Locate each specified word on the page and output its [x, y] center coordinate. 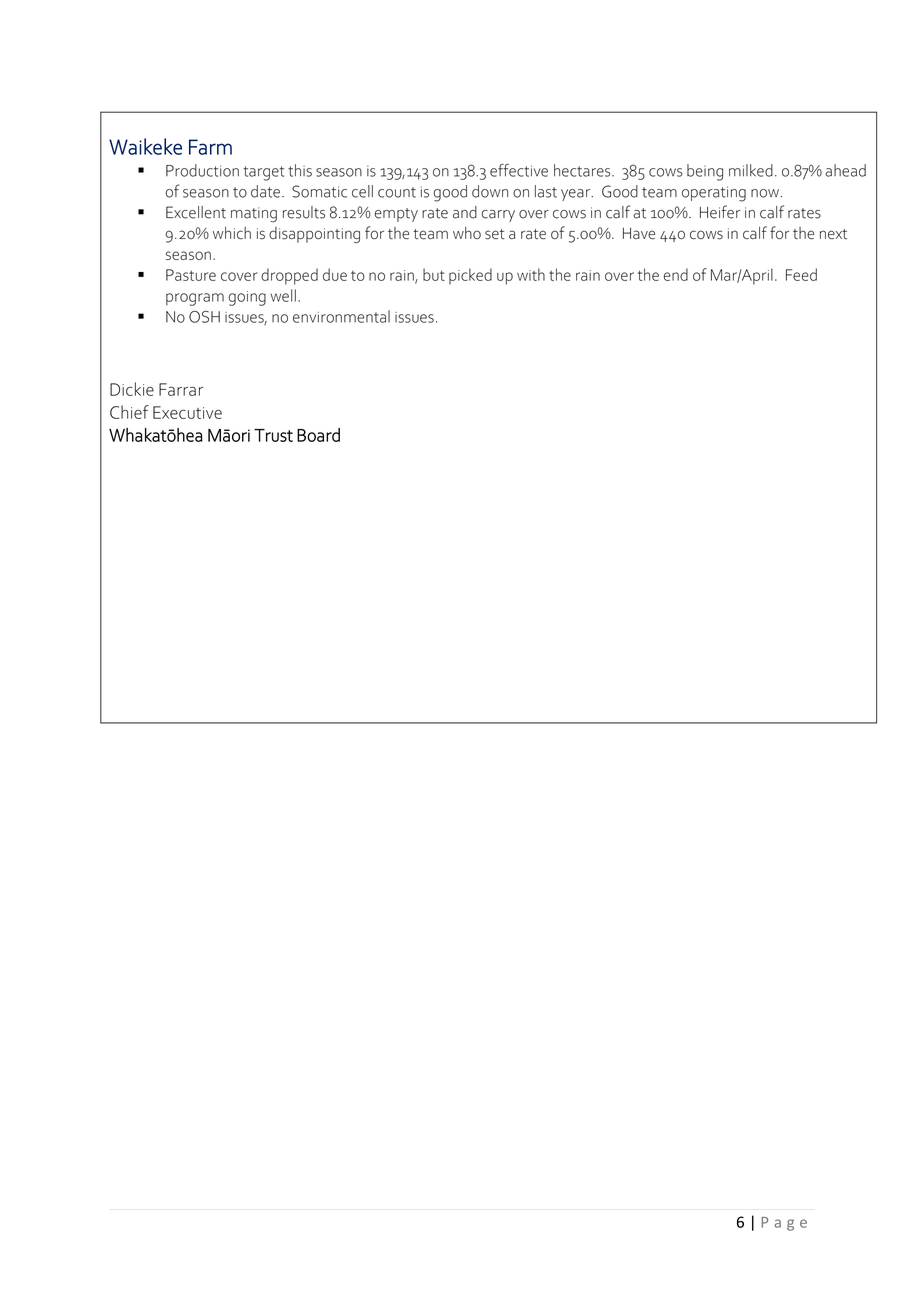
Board [318, 435]
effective [519, 170]
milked [751, 170]
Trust [273, 435]
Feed [801, 274]
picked [470, 276]
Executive [187, 412]
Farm [210, 147]
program [195, 299]
